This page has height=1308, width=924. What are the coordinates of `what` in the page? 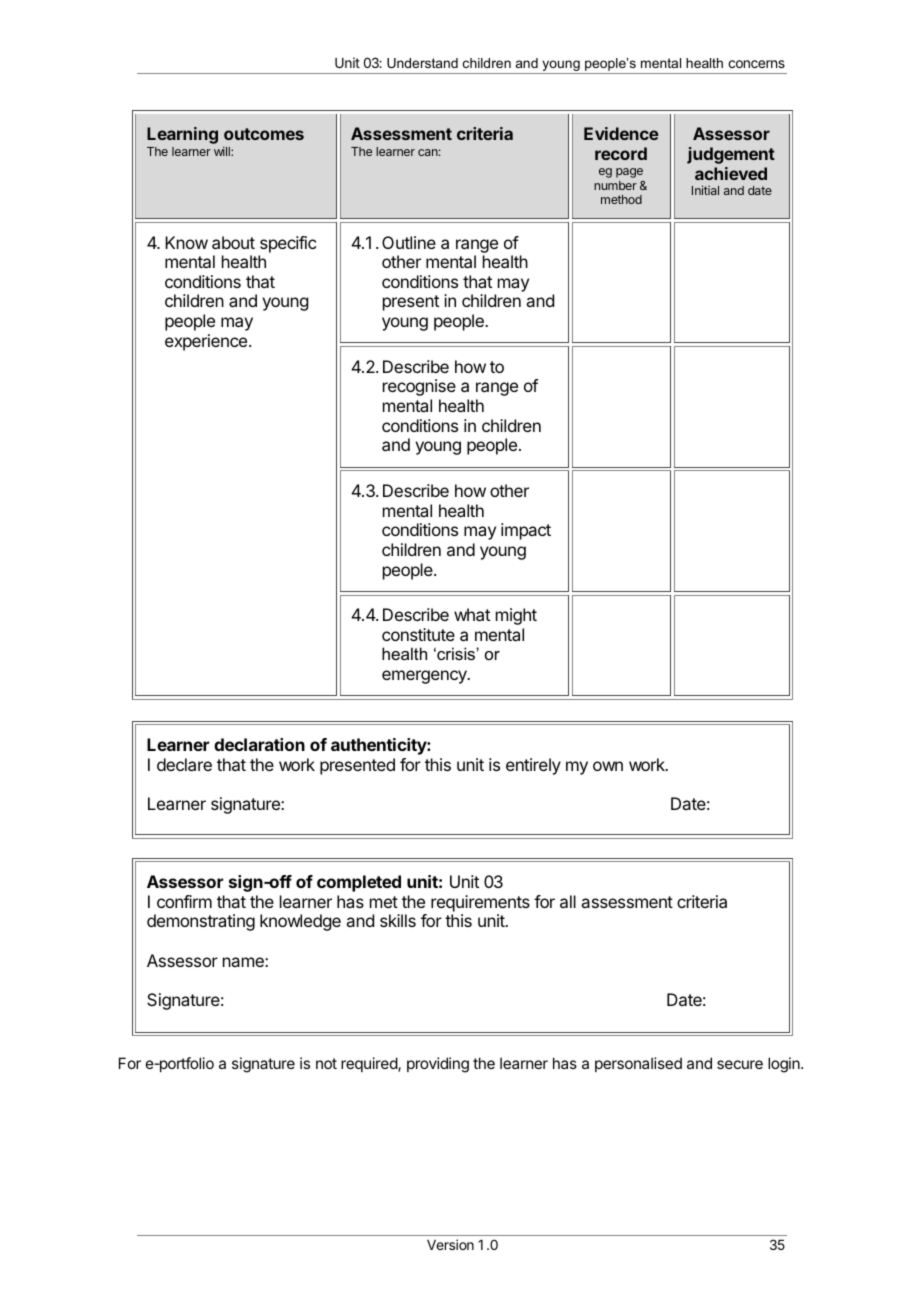 It's located at (472, 614).
